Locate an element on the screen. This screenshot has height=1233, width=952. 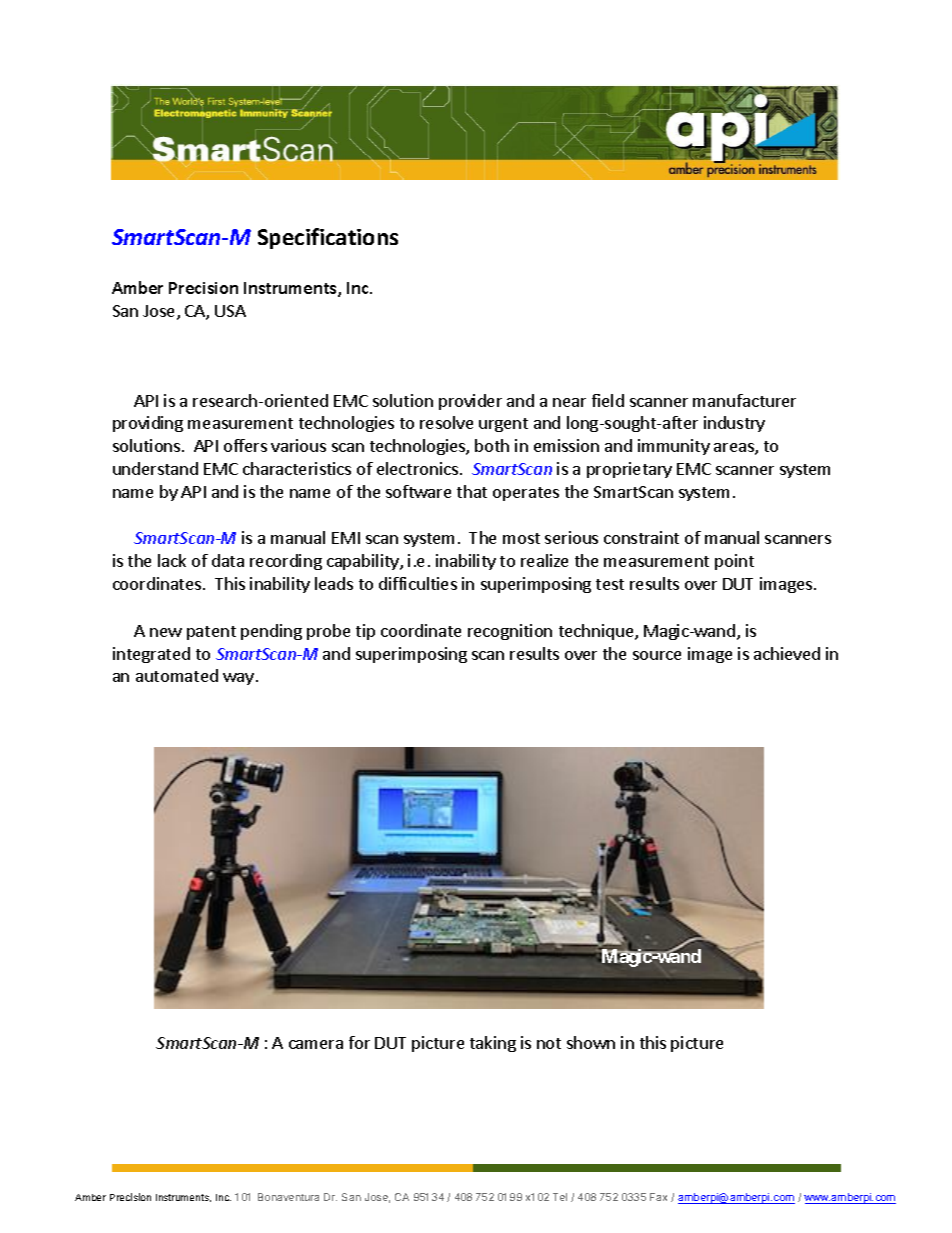
Tel is located at coordinates (560, 1197).
